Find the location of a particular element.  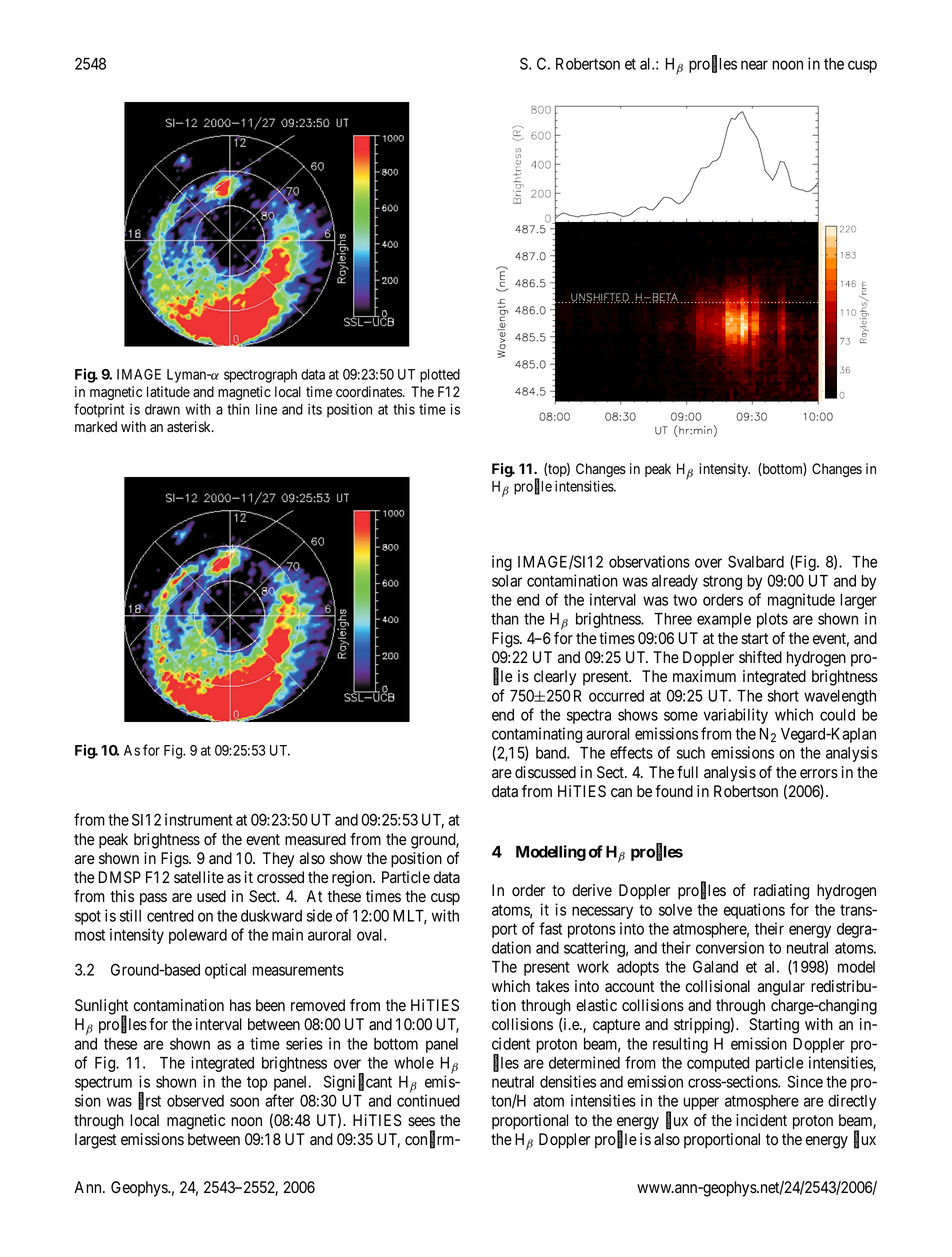

errors is located at coordinates (819, 774).
